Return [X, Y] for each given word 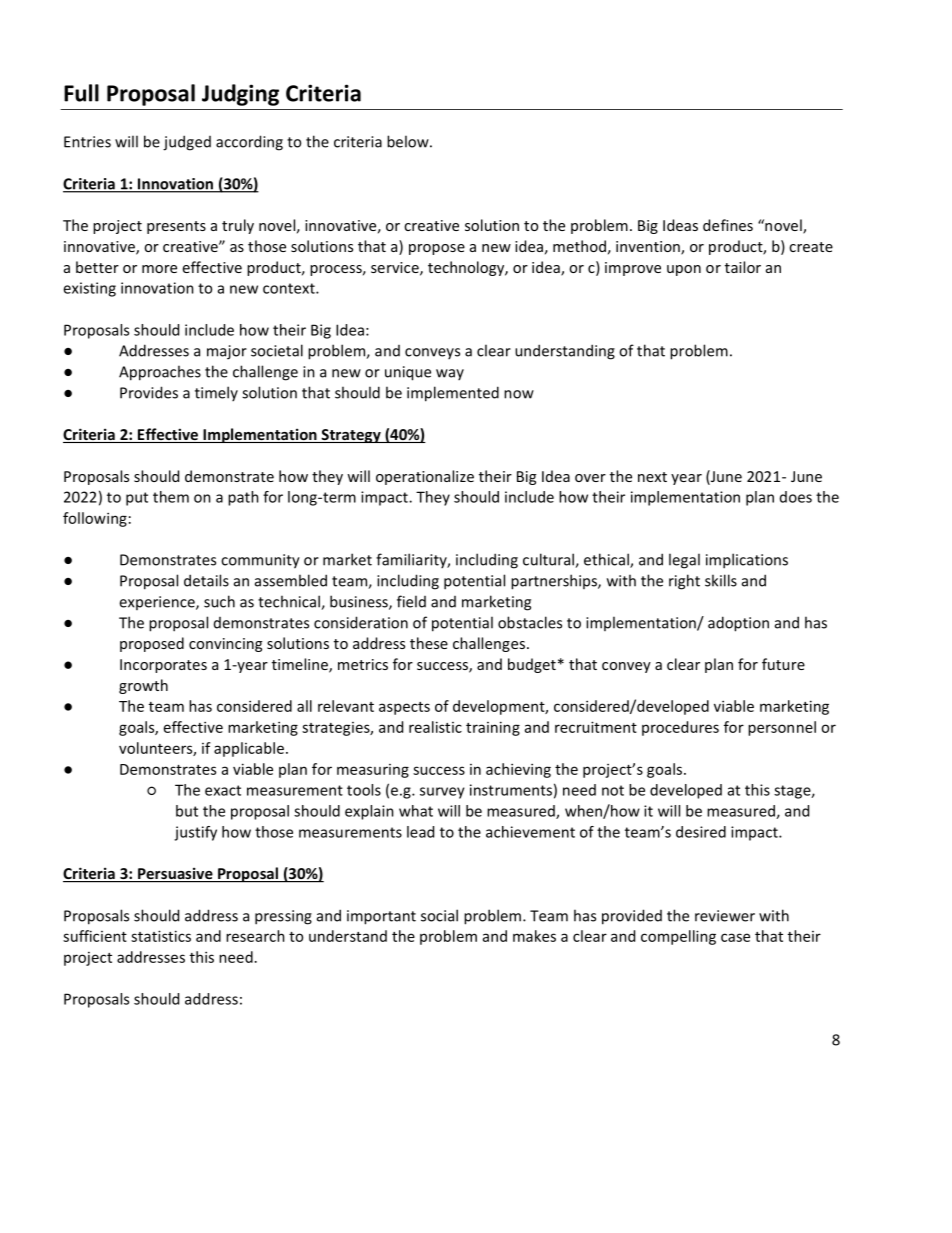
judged [187, 143]
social [439, 915]
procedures [680, 728]
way [450, 374]
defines [728, 225]
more [159, 269]
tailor [743, 267]
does [796, 497]
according [249, 143]
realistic [435, 727]
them [171, 497]
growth [143, 686]
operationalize [425, 477]
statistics [161, 936]
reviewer [725, 916]
